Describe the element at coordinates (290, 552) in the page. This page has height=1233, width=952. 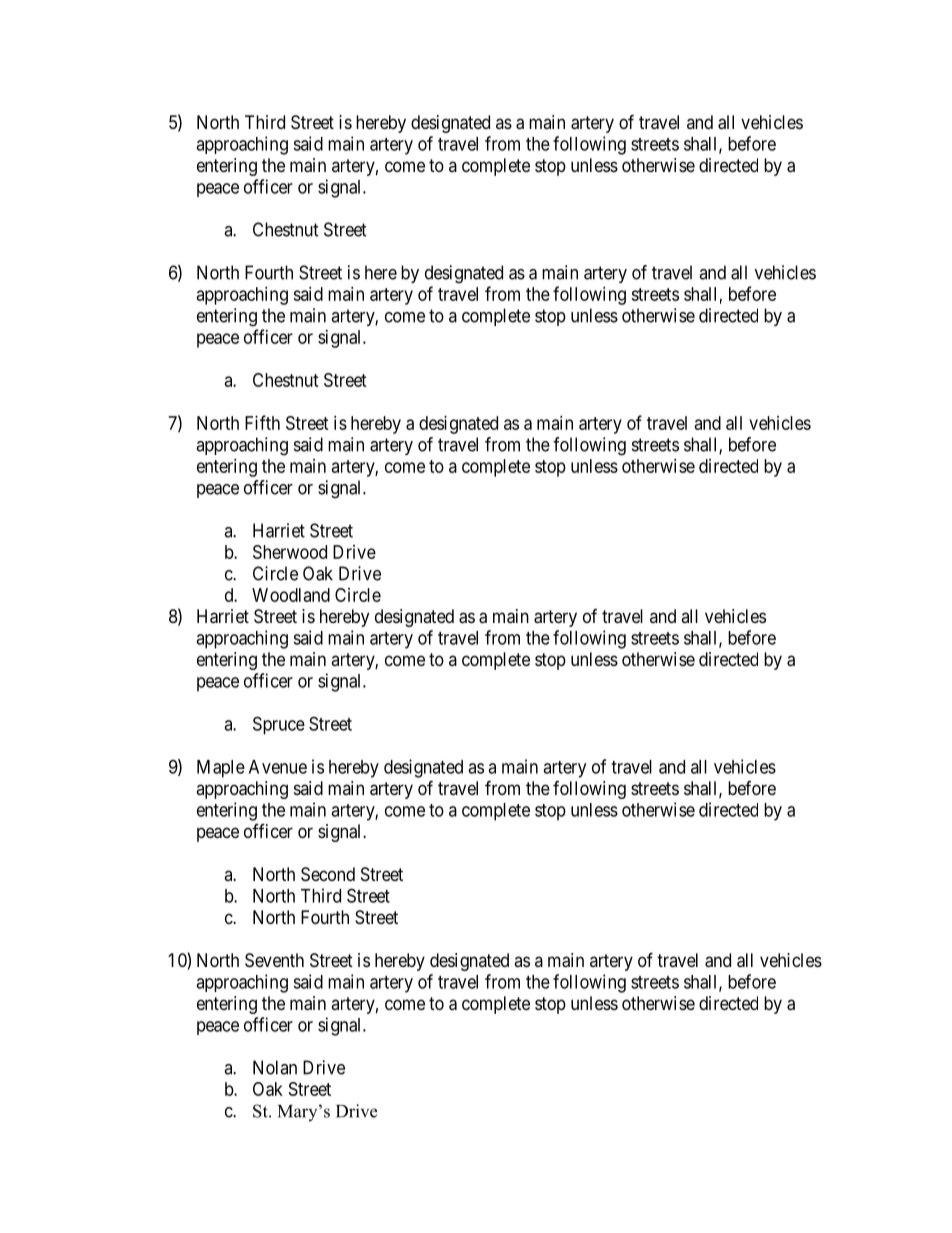
I see `Sherwood` at that location.
